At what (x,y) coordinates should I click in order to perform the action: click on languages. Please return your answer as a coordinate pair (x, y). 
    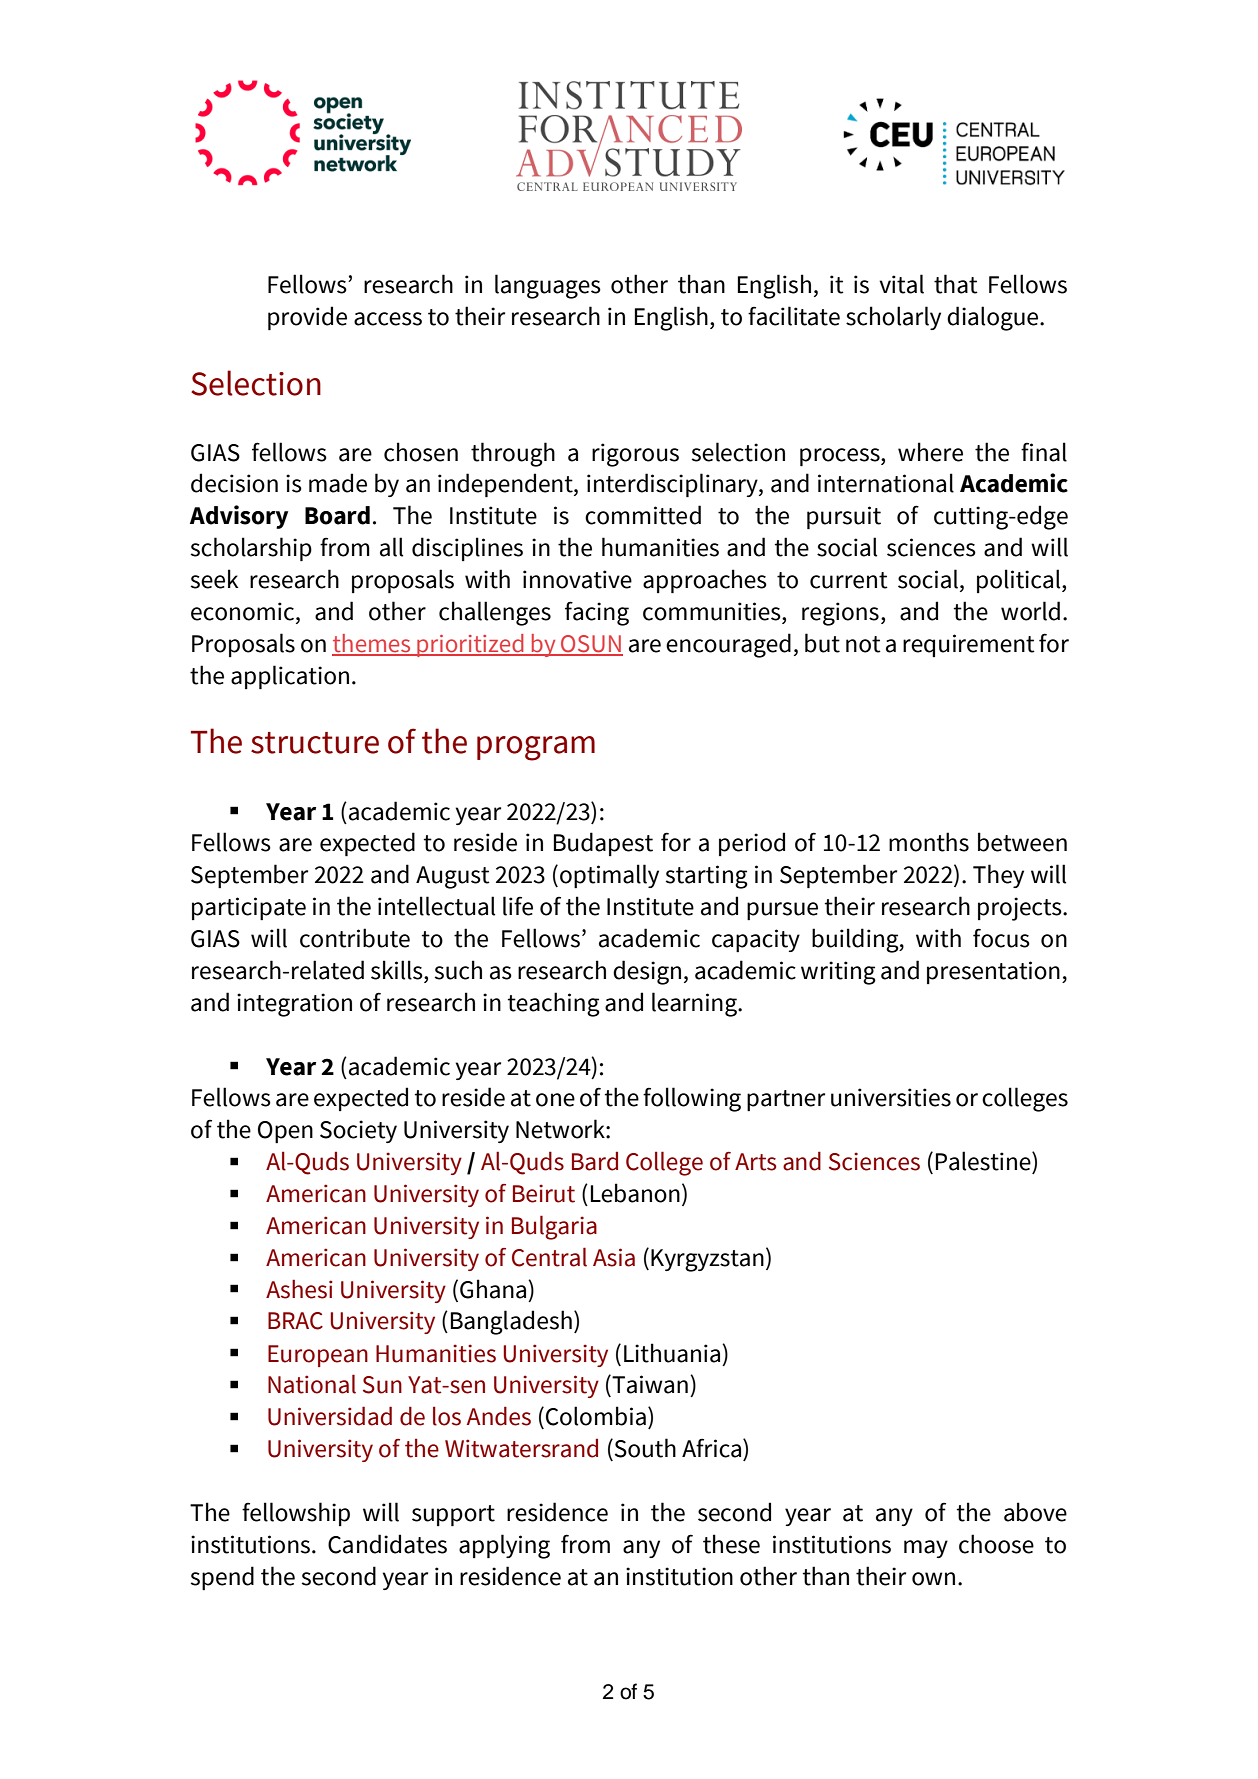
    Looking at the image, I should click on (548, 286).
